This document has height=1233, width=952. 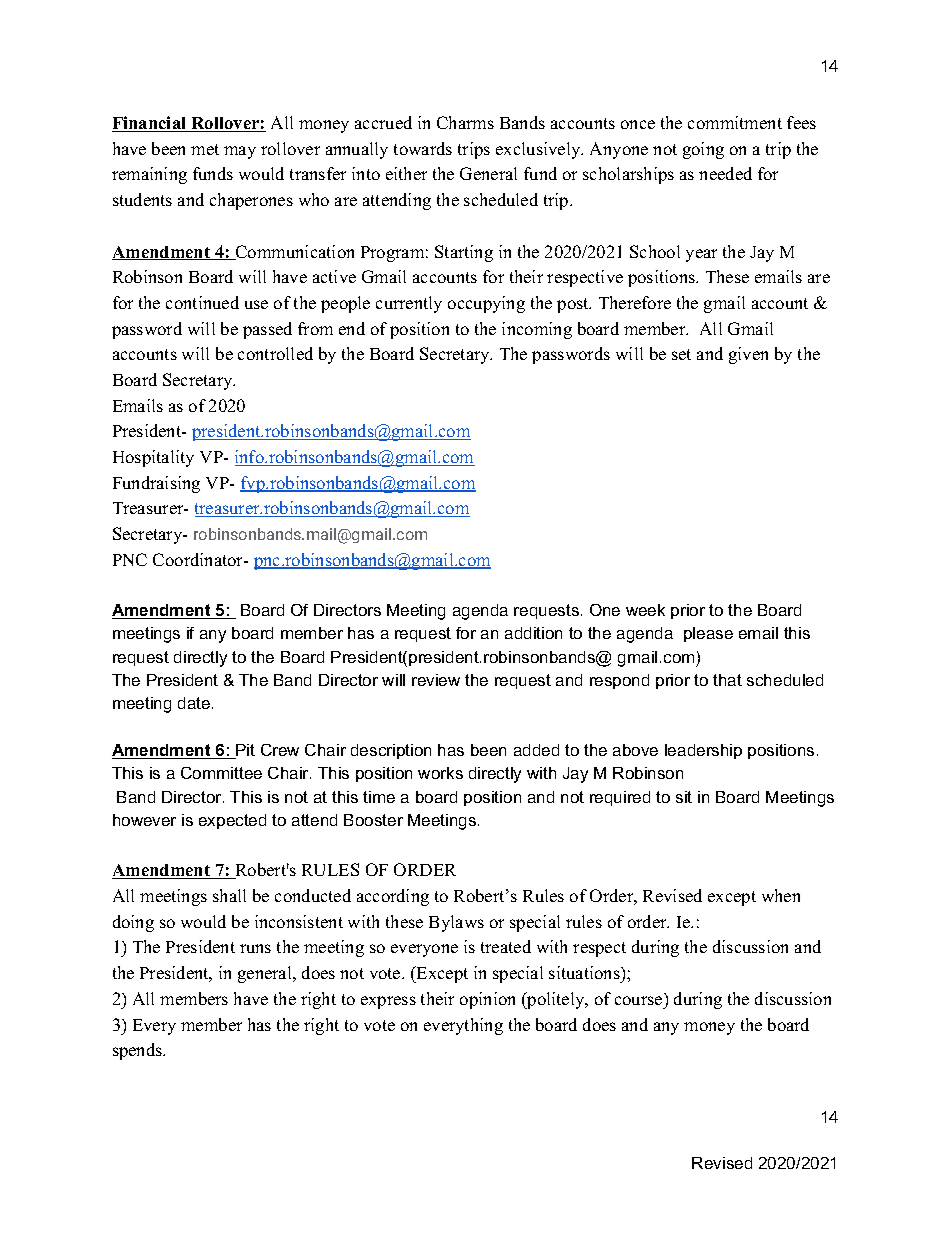 What do you see at coordinates (440, 773) in the document?
I see `works` at bounding box center [440, 773].
